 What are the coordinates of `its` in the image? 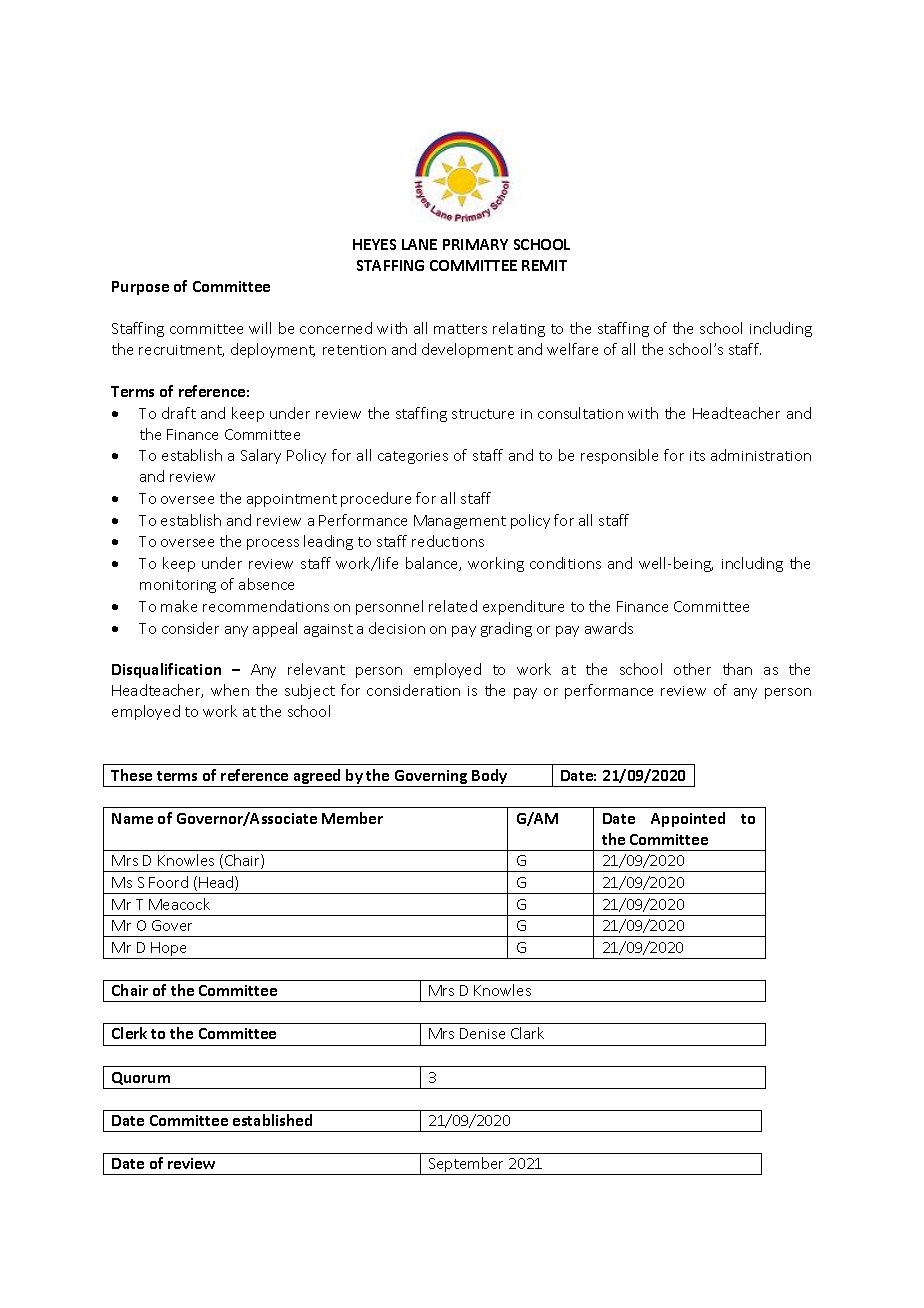 It's located at (697, 456).
